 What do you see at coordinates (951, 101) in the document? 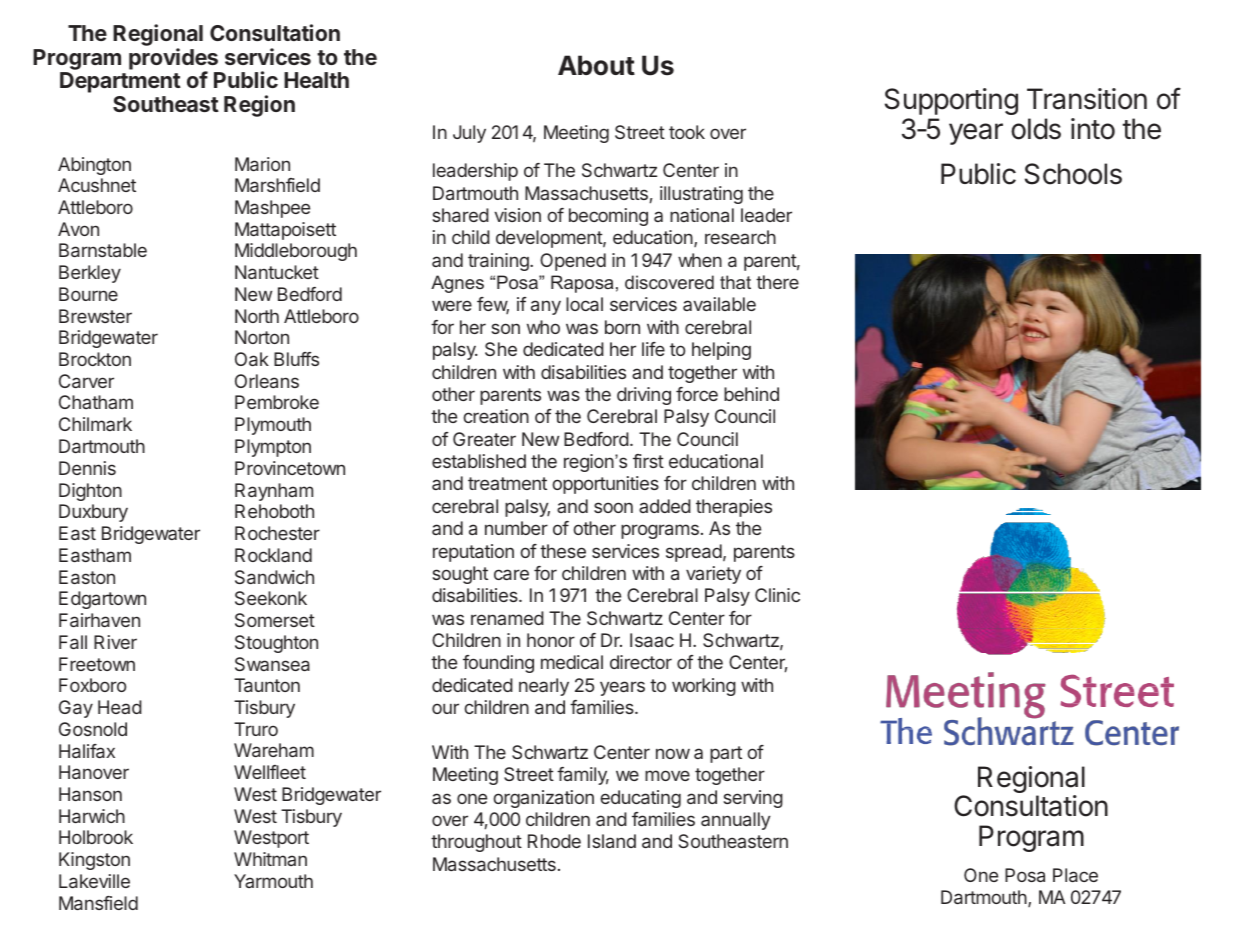
I see `Supporting` at bounding box center [951, 101].
